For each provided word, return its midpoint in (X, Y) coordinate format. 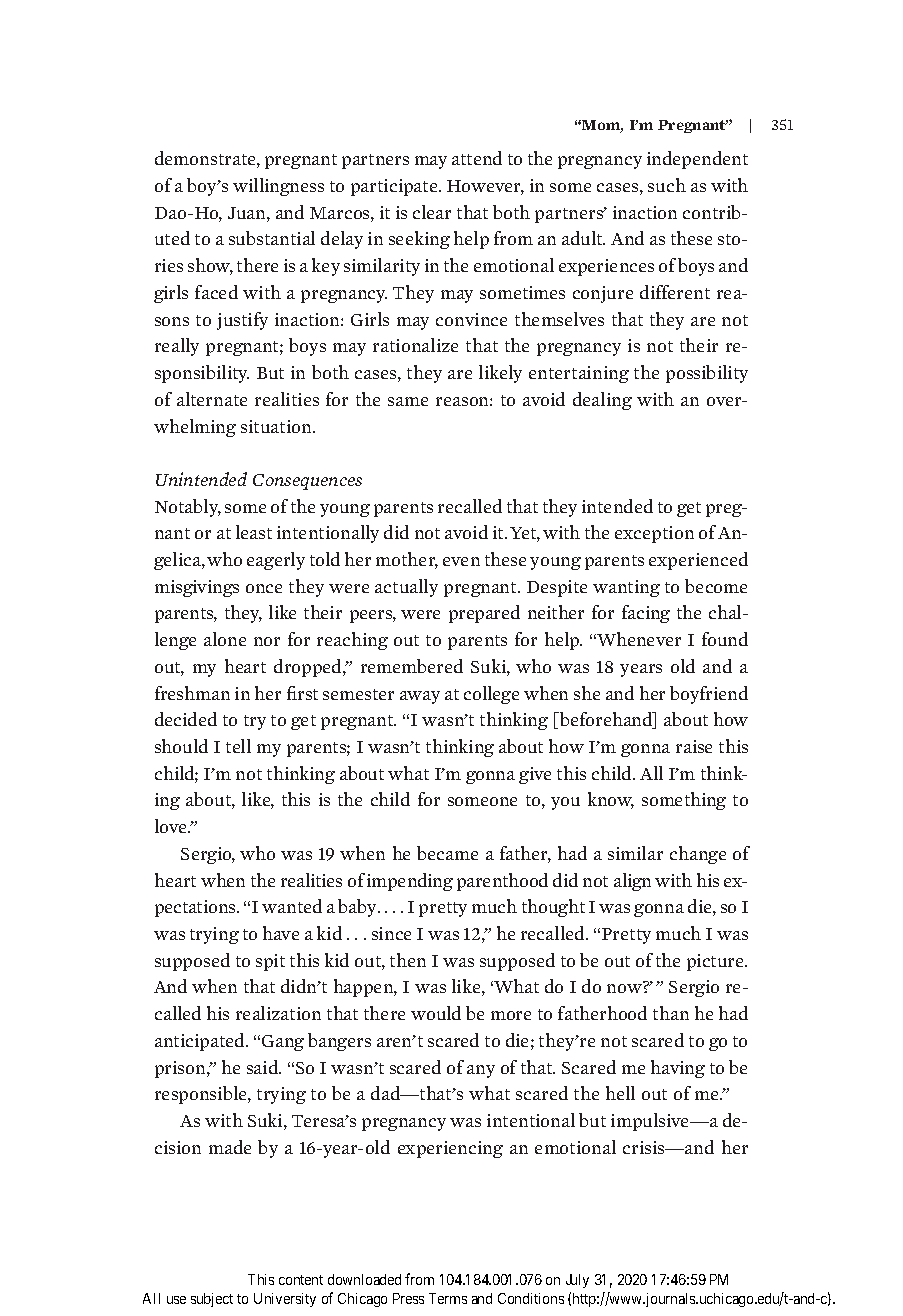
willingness (278, 187)
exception (654, 534)
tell (238, 746)
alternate (212, 399)
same (408, 401)
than (671, 1013)
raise (694, 746)
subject (212, 1300)
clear (432, 212)
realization (278, 1013)
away (420, 697)
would (436, 1013)
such (667, 185)
